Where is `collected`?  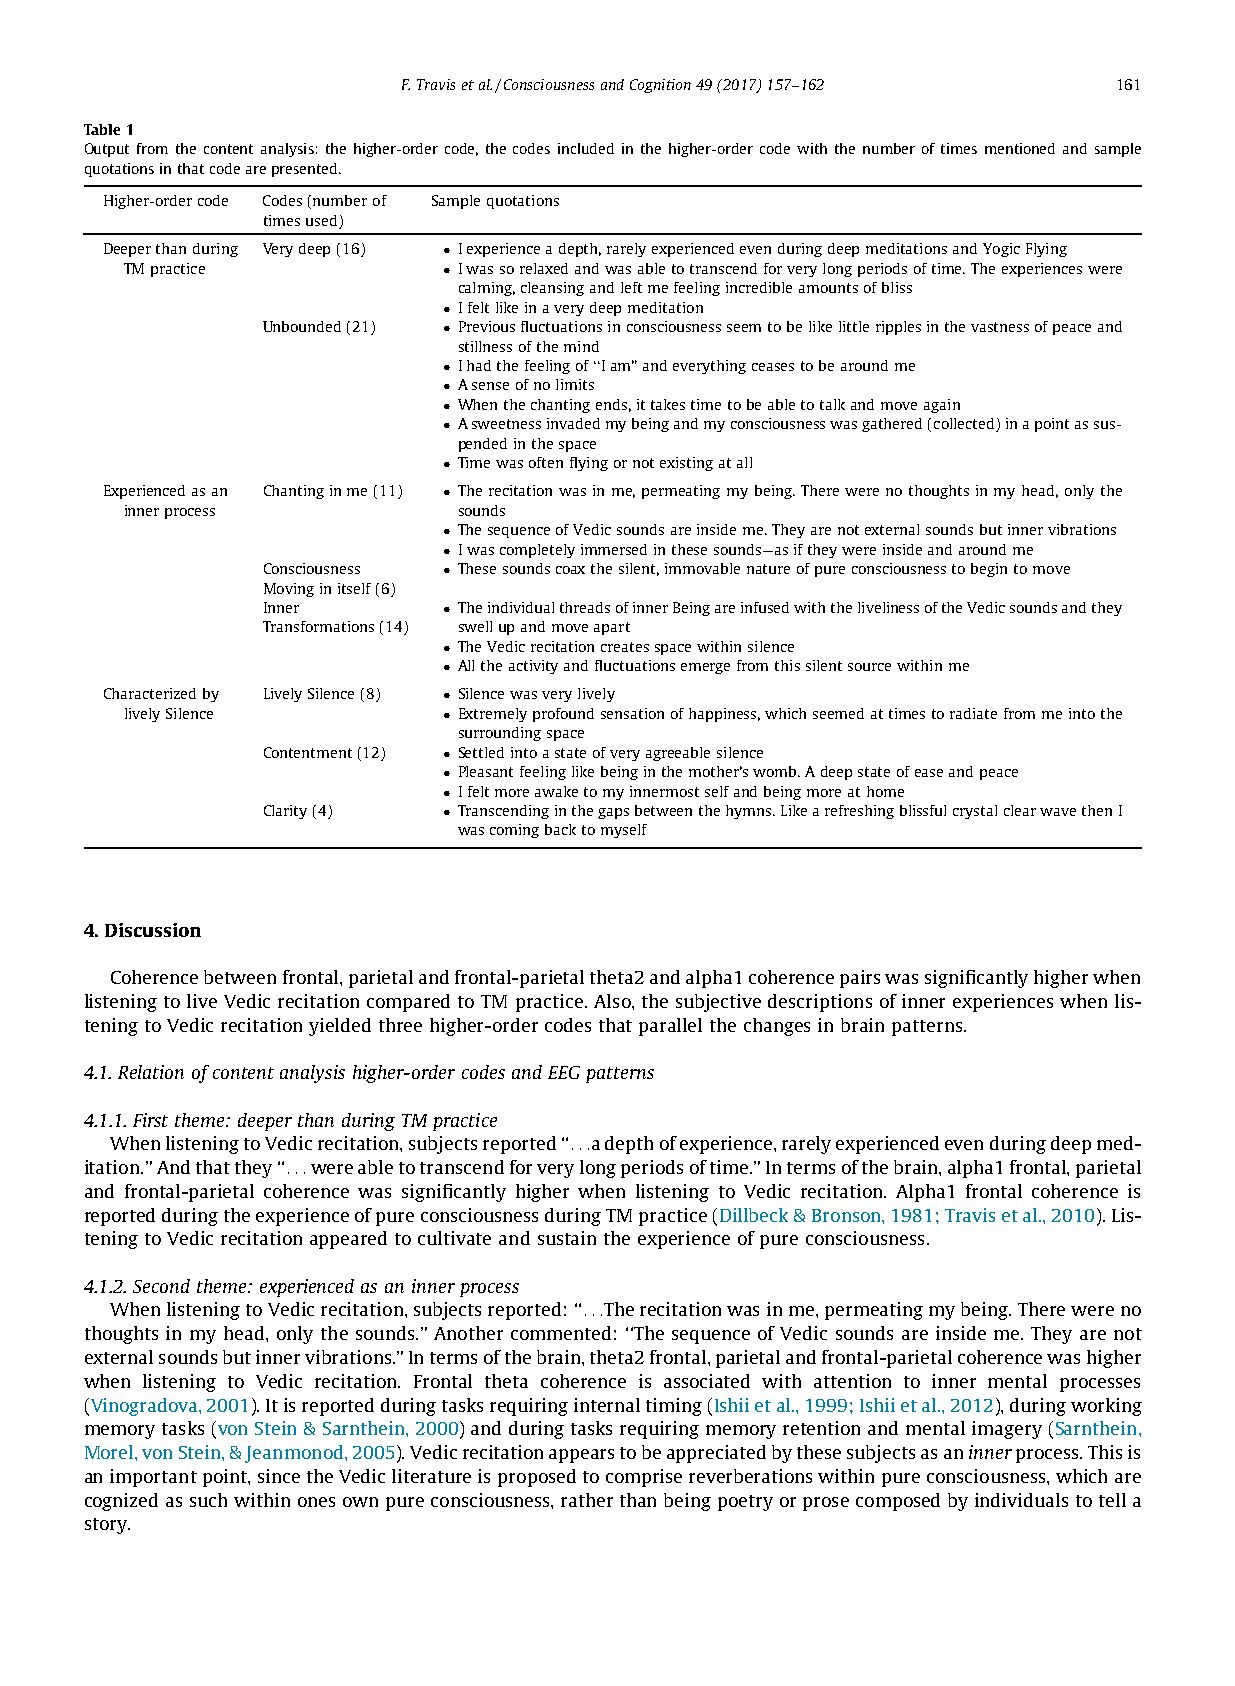 collected is located at coordinates (965, 425).
